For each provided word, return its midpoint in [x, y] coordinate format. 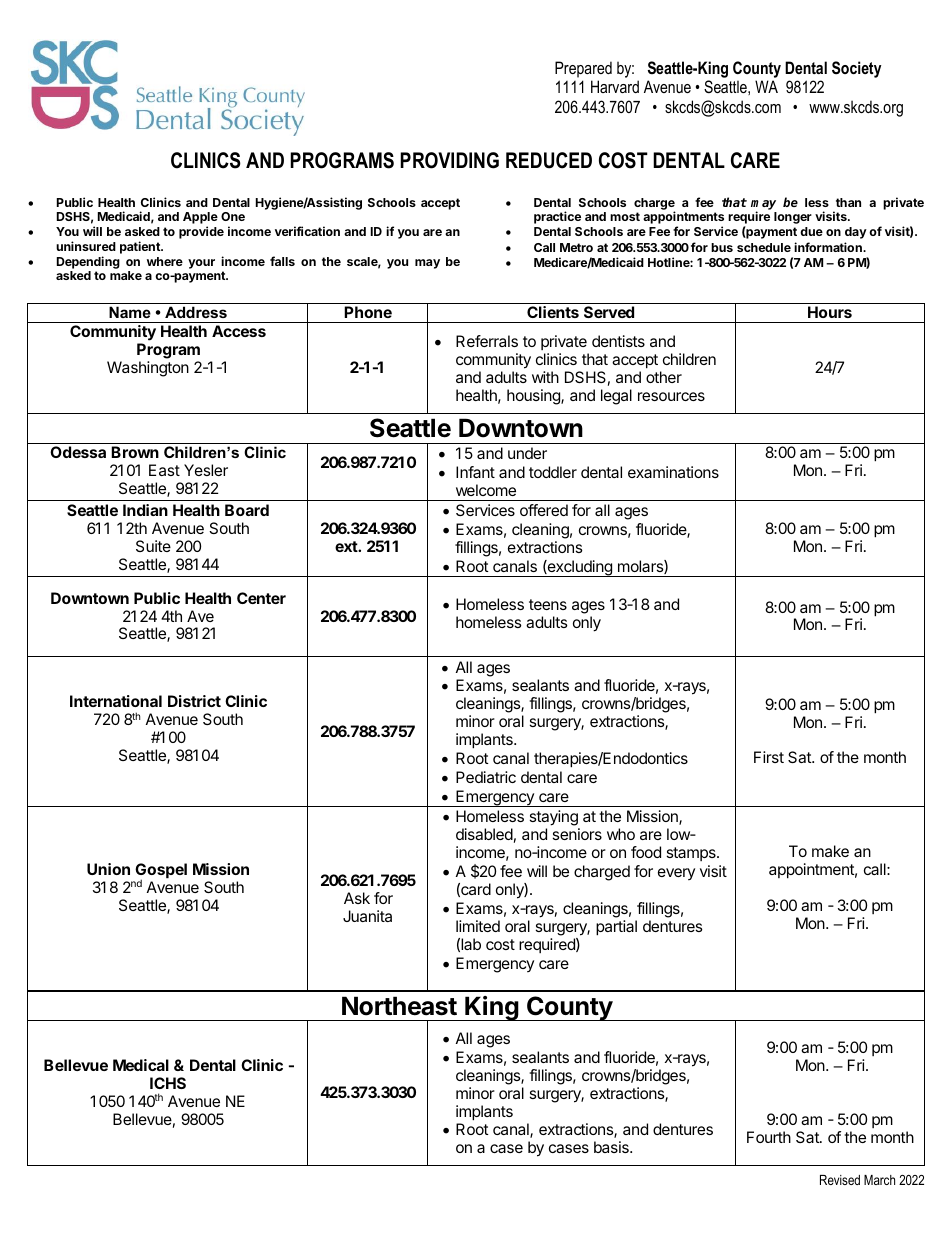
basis [612, 1147]
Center [261, 598]
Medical [141, 1065]
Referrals [487, 341]
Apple [200, 219]
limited [478, 926]
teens [548, 604]
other [664, 377]
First [769, 757]
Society [856, 69]
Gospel [161, 872]
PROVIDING [449, 160]
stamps [692, 854]
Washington [148, 369]
